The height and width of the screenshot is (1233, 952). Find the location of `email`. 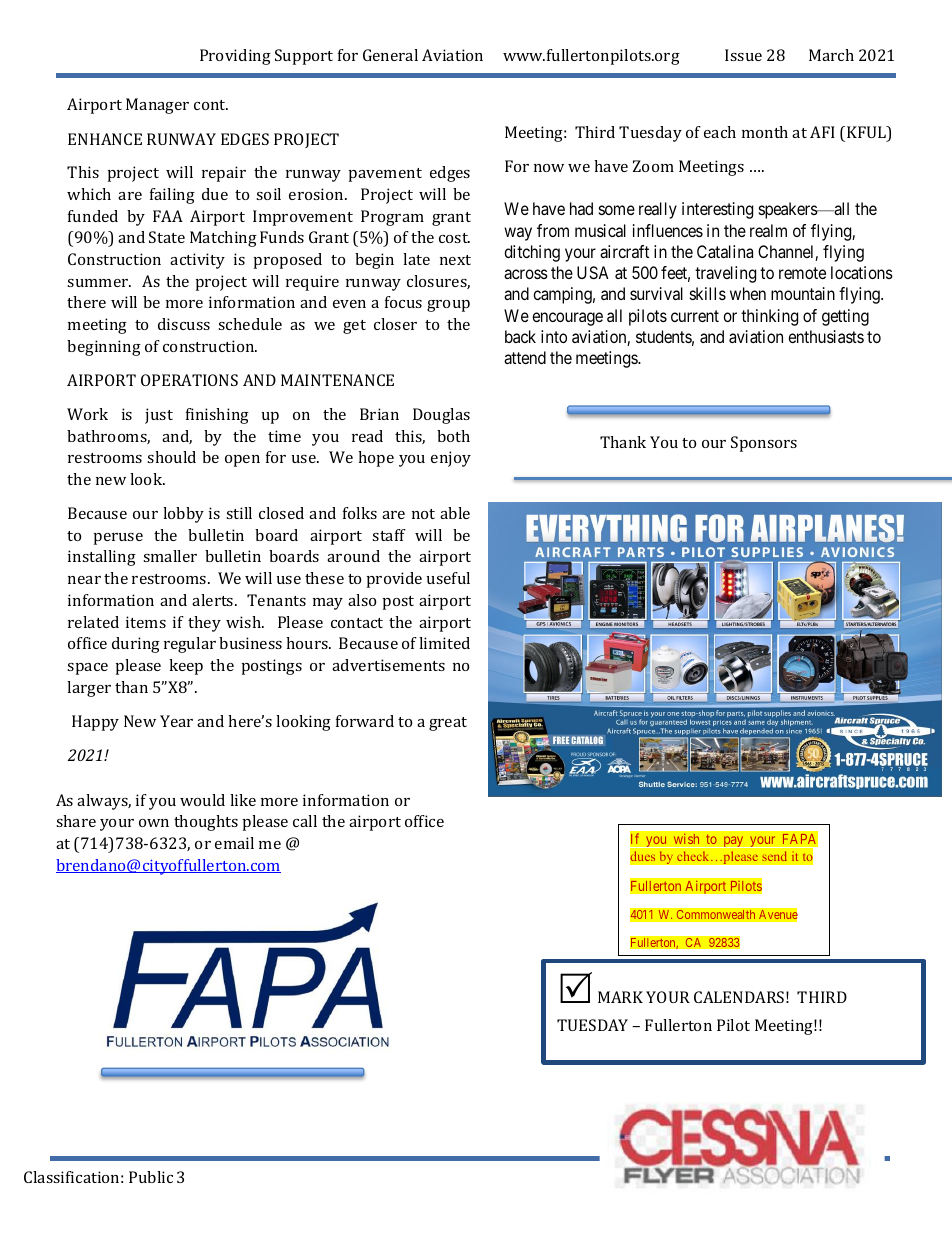

email is located at coordinates (234, 843).
